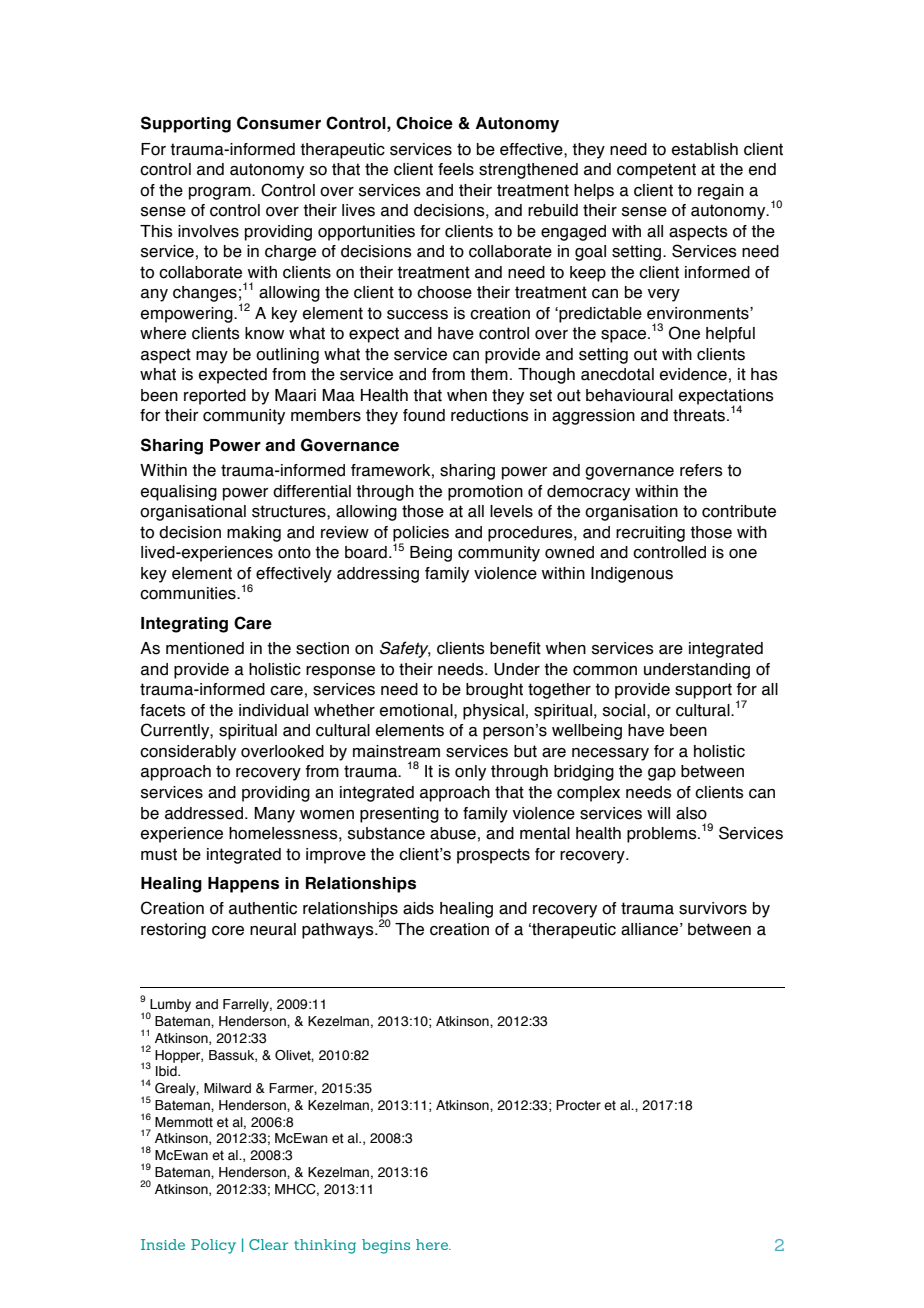 This screenshot has height=1308, width=924. I want to click on abuse, so click(453, 833).
